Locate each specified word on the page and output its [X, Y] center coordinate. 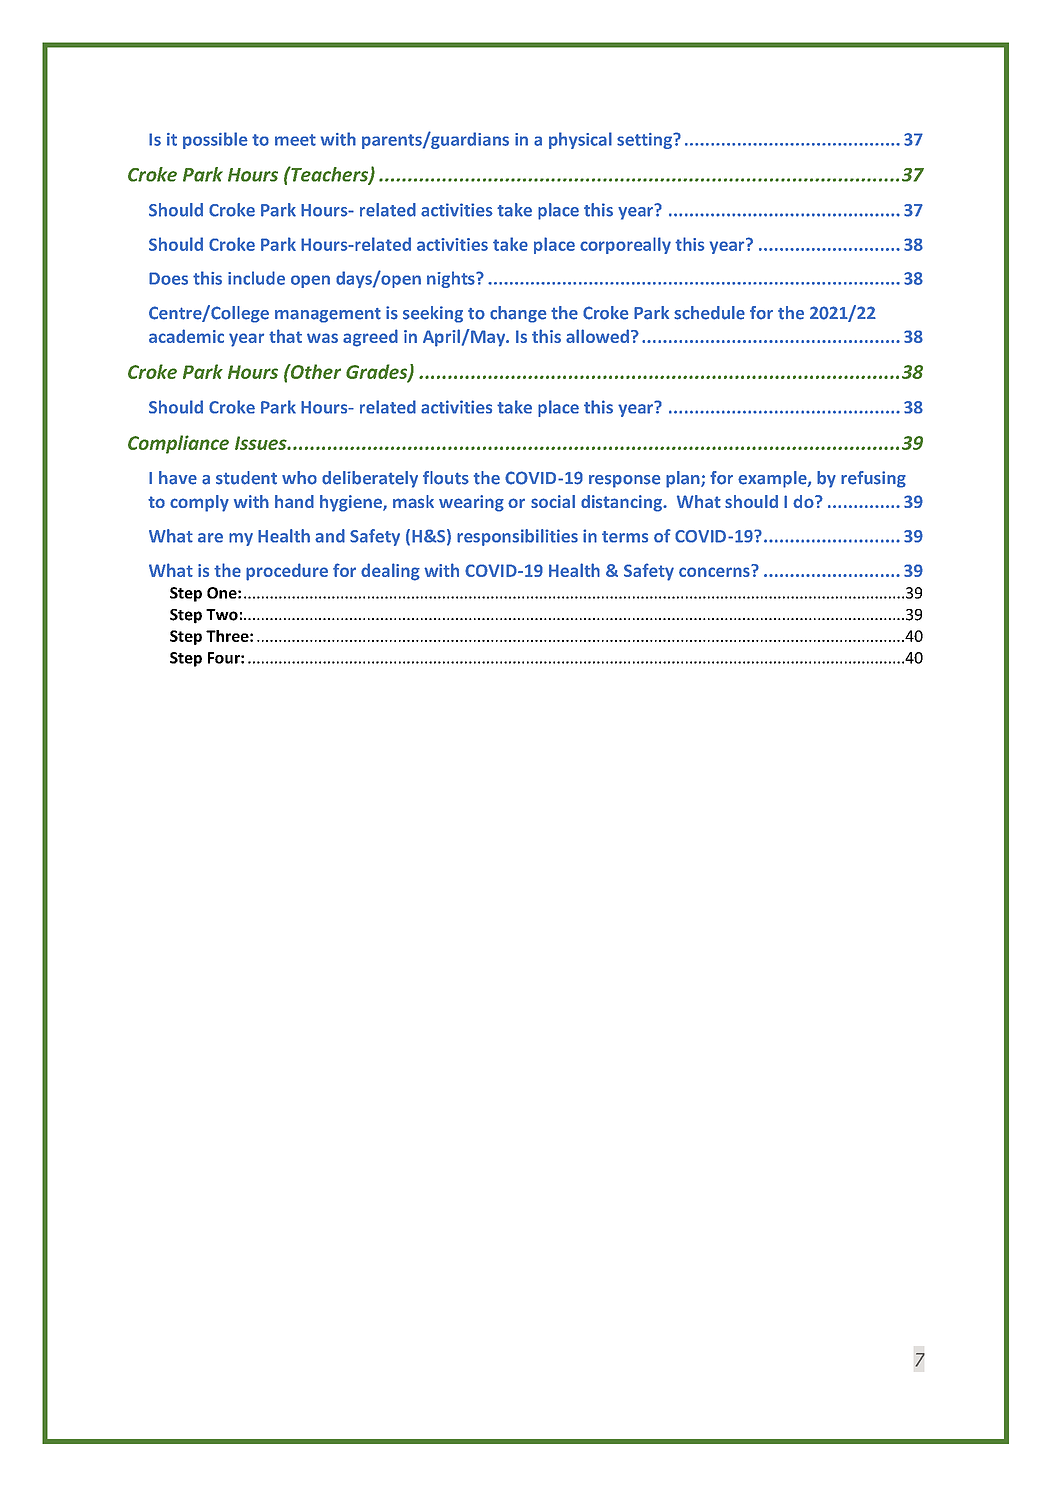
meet [295, 140]
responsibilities [517, 537]
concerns [715, 571]
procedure [287, 572]
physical [580, 140]
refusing [873, 479]
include [256, 278]
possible [215, 140]
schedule [709, 313]
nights [452, 279]
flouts [446, 478]
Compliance [178, 444]
